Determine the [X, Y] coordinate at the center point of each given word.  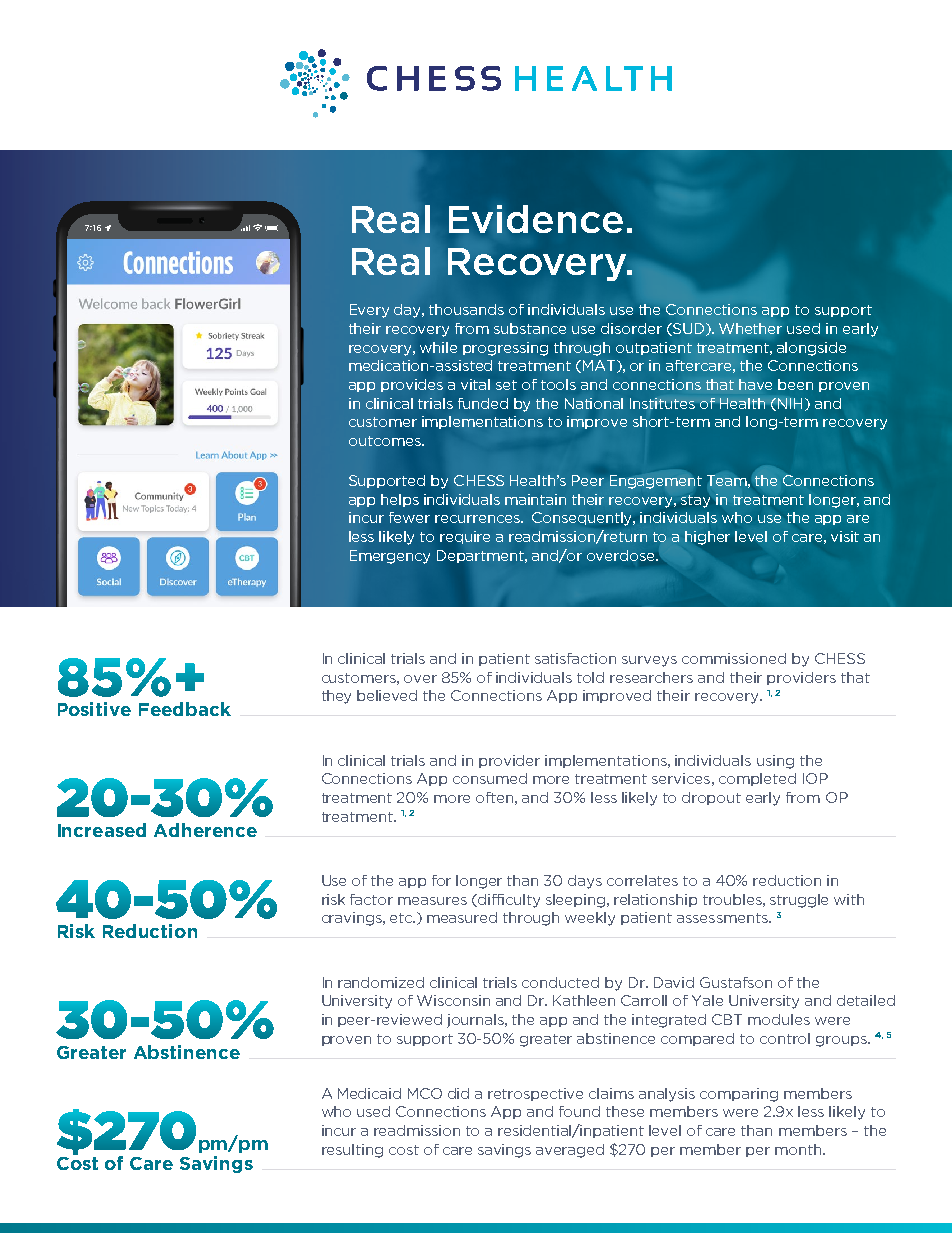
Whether [750, 328]
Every [369, 311]
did [458, 1093]
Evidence [536, 219]
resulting [352, 1151]
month [799, 1149]
